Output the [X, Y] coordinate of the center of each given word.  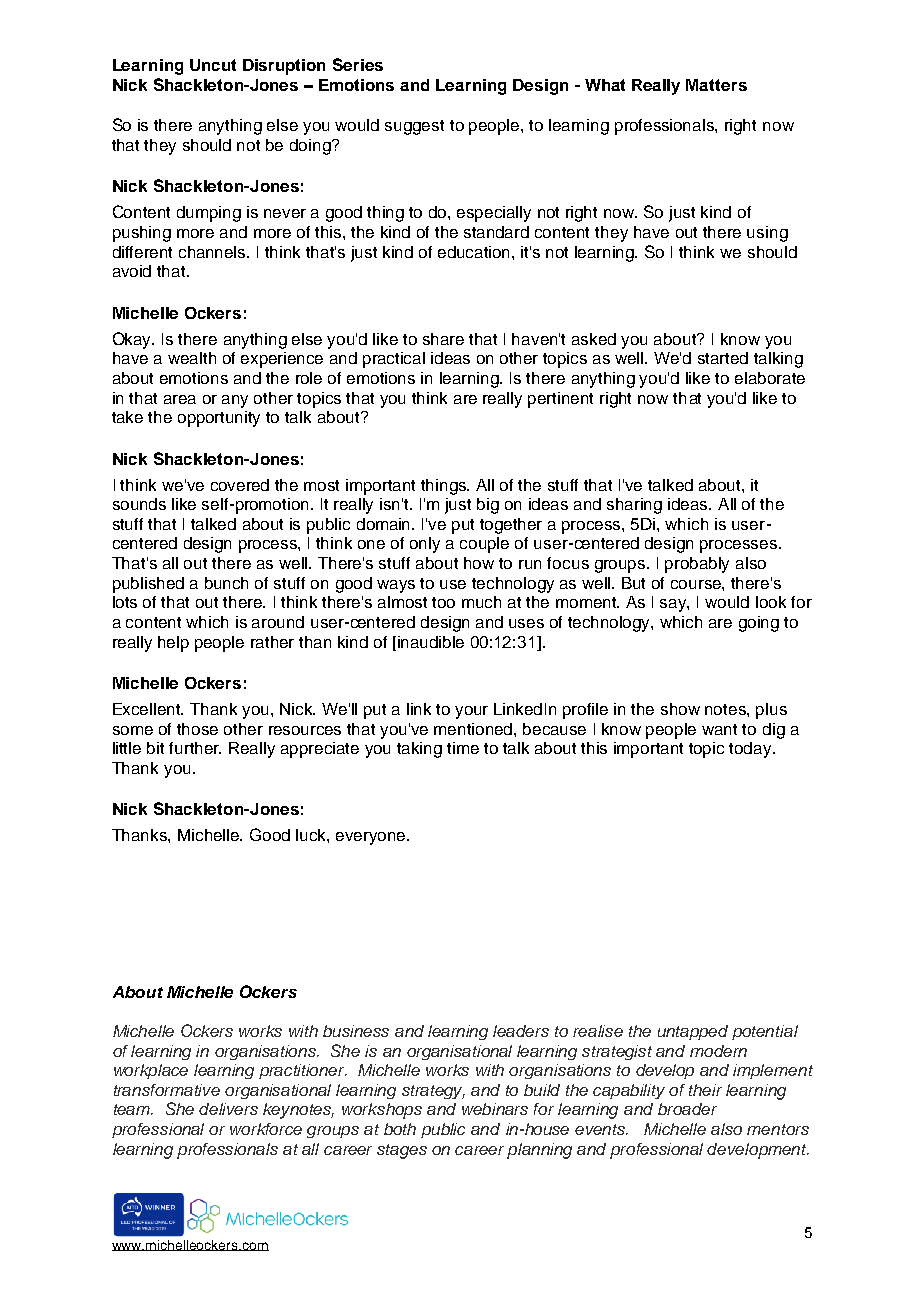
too [443, 602]
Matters [716, 85]
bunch [226, 583]
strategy [433, 1092]
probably [697, 565]
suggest [414, 127]
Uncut [213, 65]
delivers [228, 1109]
